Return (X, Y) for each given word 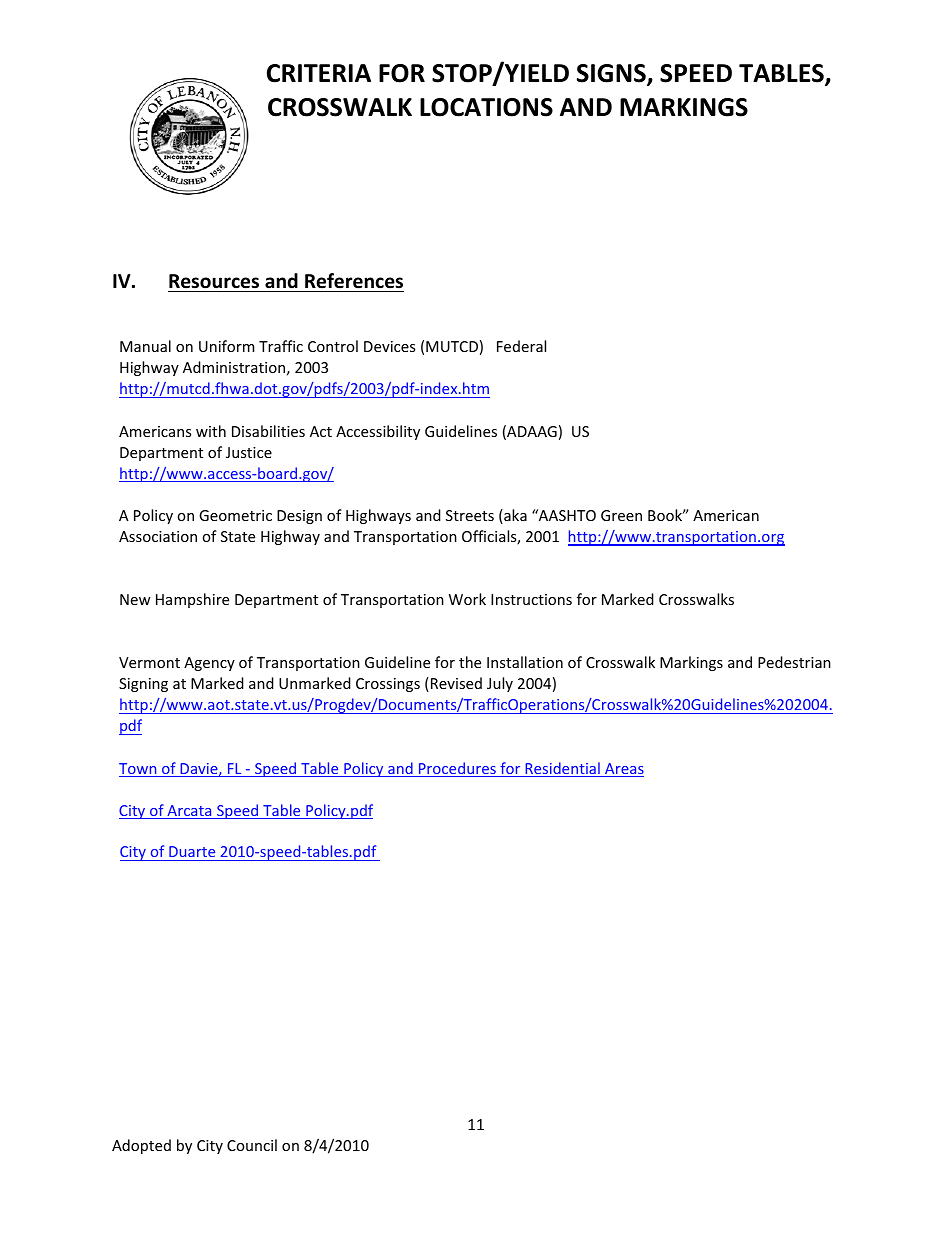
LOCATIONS (486, 107)
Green (621, 515)
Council (252, 1145)
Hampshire (192, 600)
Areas (623, 770)
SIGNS (612, 74)
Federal (521, 346)
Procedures (457, 769)
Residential (562, 769)
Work (467, 599)
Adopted (141, 1146)
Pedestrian (794, 662)
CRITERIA (319, 73)
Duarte (192, 851)
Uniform (226, 346)
